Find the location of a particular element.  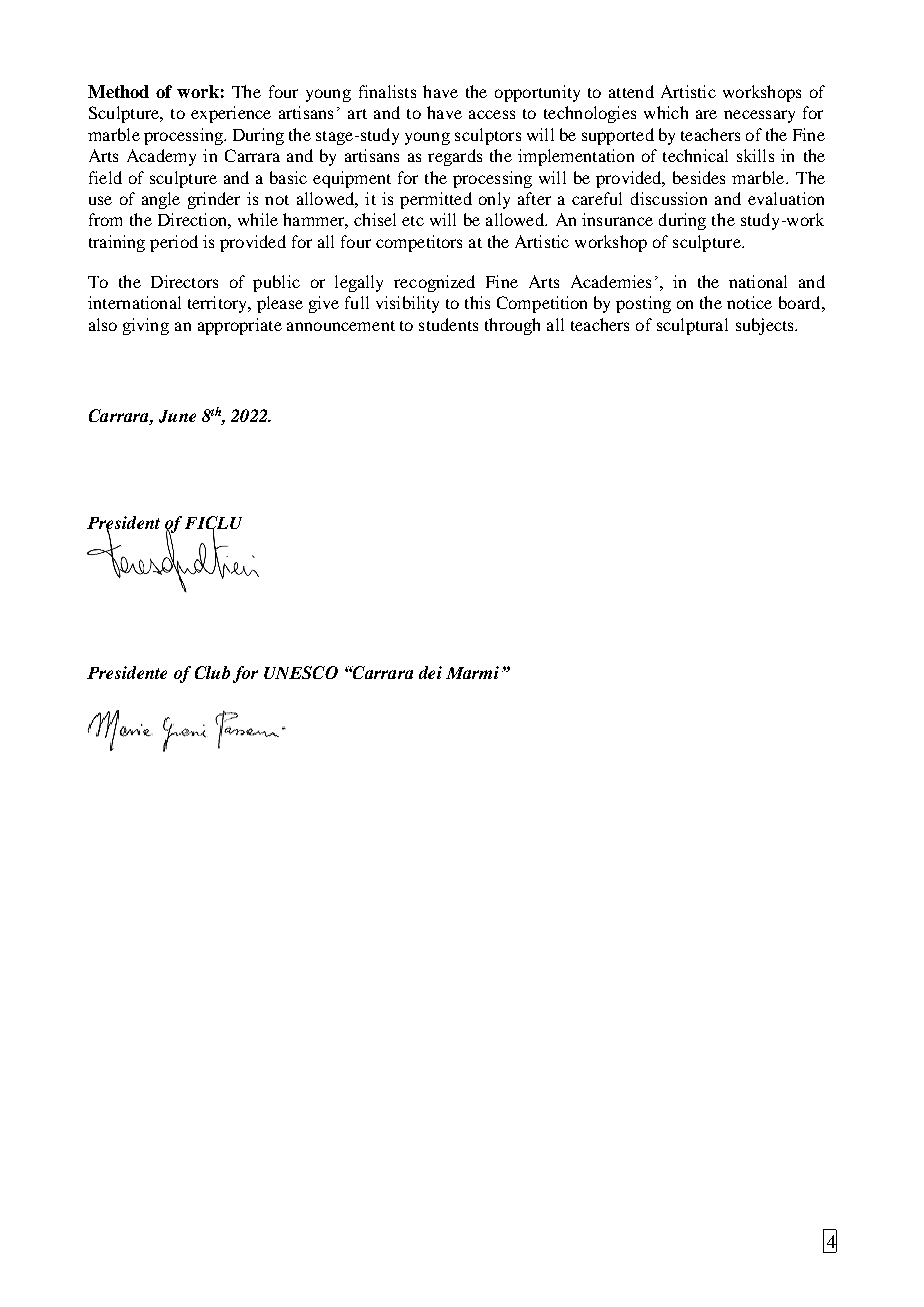

subjects is located at coordinates (766, 326).
